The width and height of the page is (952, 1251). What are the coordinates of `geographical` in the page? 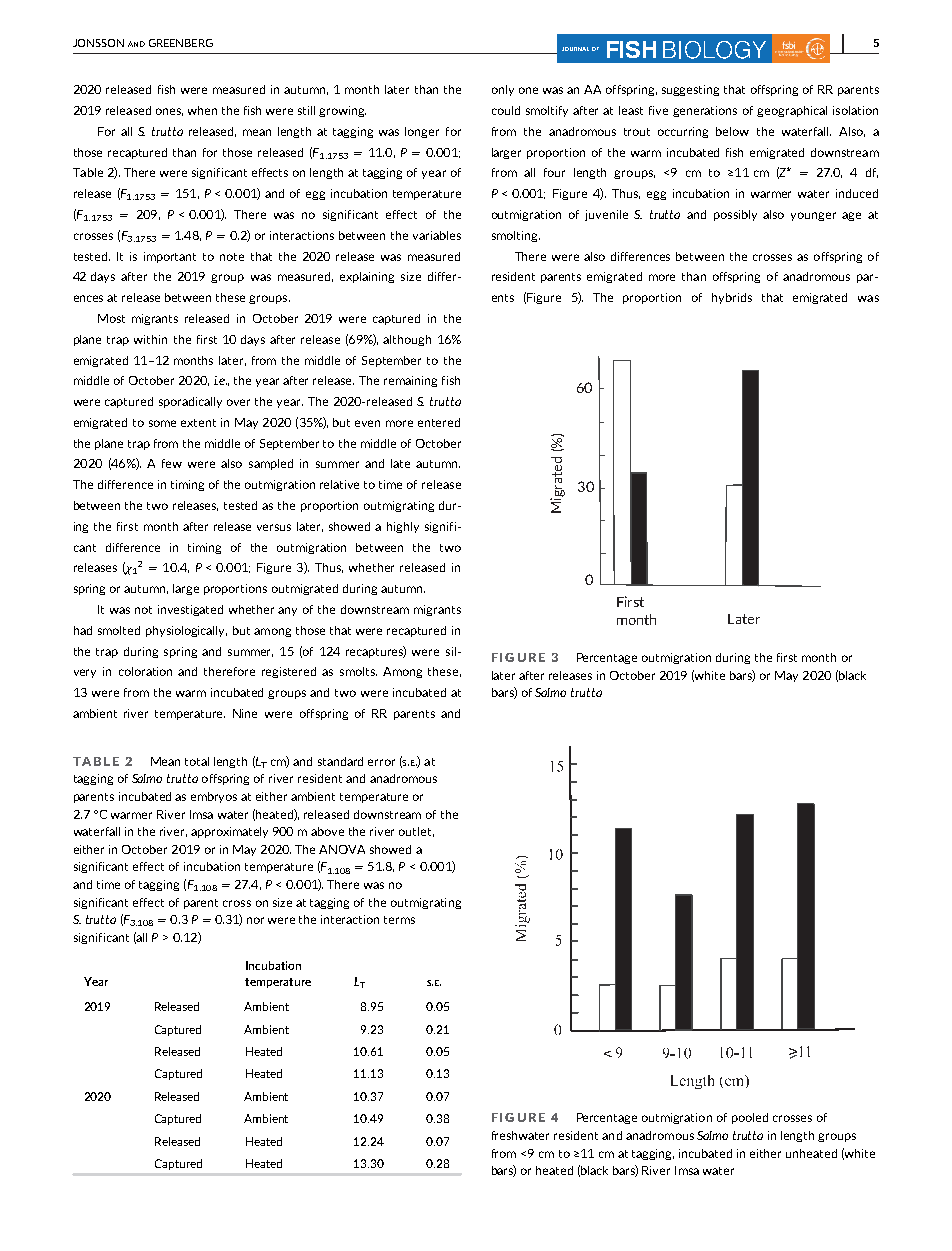 It's located at (792, 111).
